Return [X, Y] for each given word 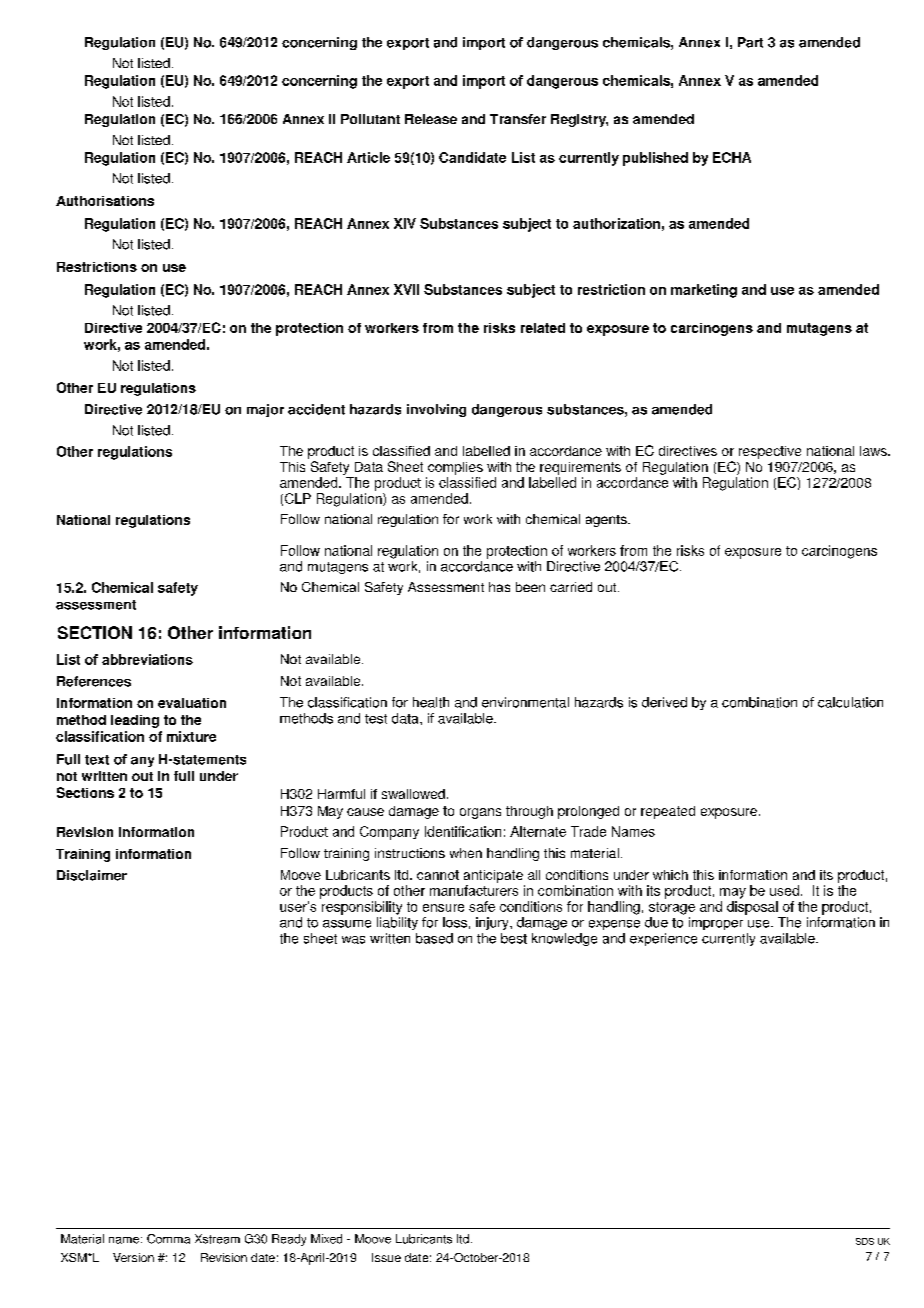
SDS [865, 1241]
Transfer [518, 119]
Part [750, 42]
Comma [168, 1239]
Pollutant [370, 119]
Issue [386, 1257]
